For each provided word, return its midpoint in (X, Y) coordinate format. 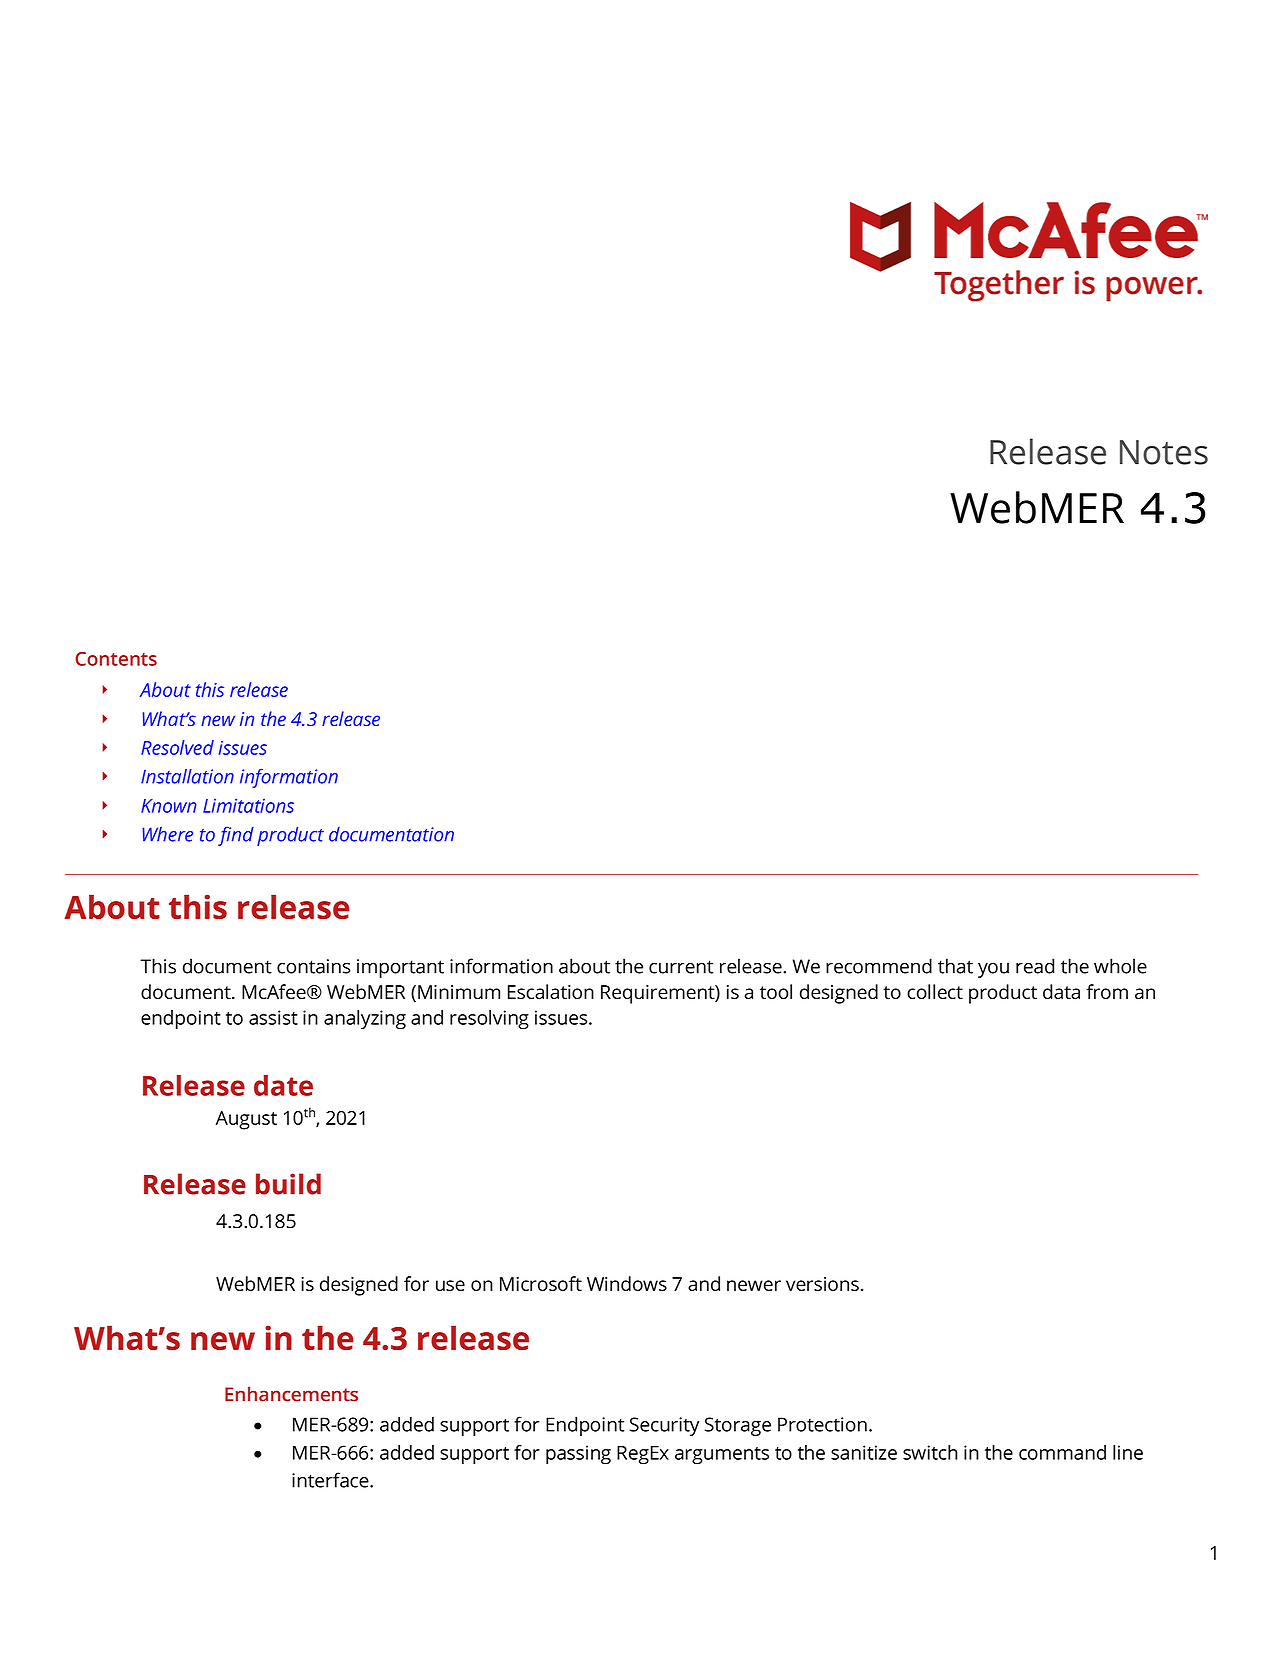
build (288, 1184)
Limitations (248, 805)
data (1061, 991)
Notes (1164, 452)
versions (822, 1284)
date (283, 1085)
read (1035, 966)
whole (1120, 966)
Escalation (551, 991)
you (993, 970)
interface (331, 1480)
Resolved (177, 747)
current (681, 967)
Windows (627, 1283)
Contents (116, 659)
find (236, 836)
